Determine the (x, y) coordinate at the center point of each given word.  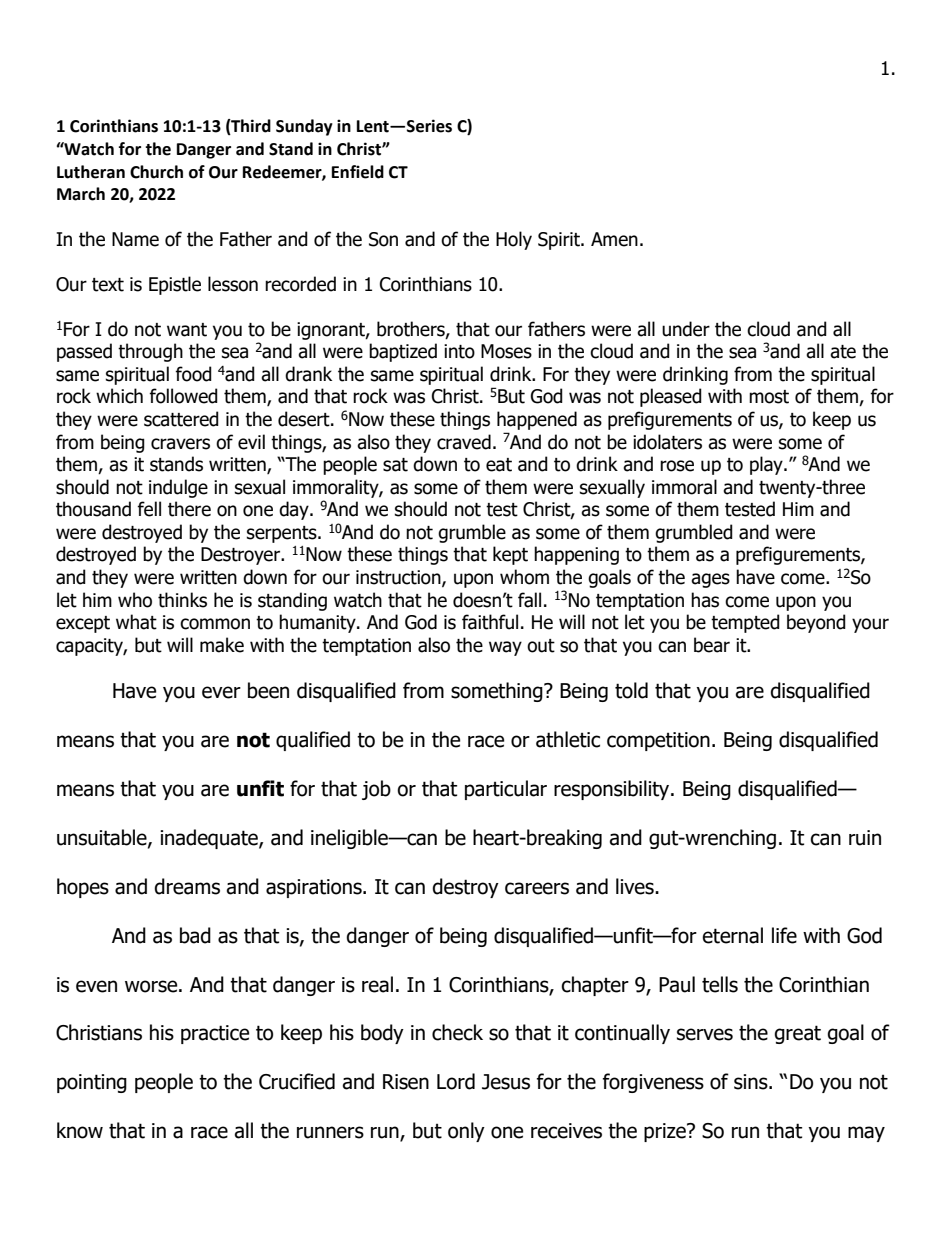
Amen (614, 239)
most (769, 397)
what (136, 622)
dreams (187, 886)
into (459, 351)
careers (537, 888)
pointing (92, 1083)
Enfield (358, 172)
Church (156, 172)
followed (183, 396)
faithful (490, 622)
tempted (745, 623)
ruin (865, 838)
